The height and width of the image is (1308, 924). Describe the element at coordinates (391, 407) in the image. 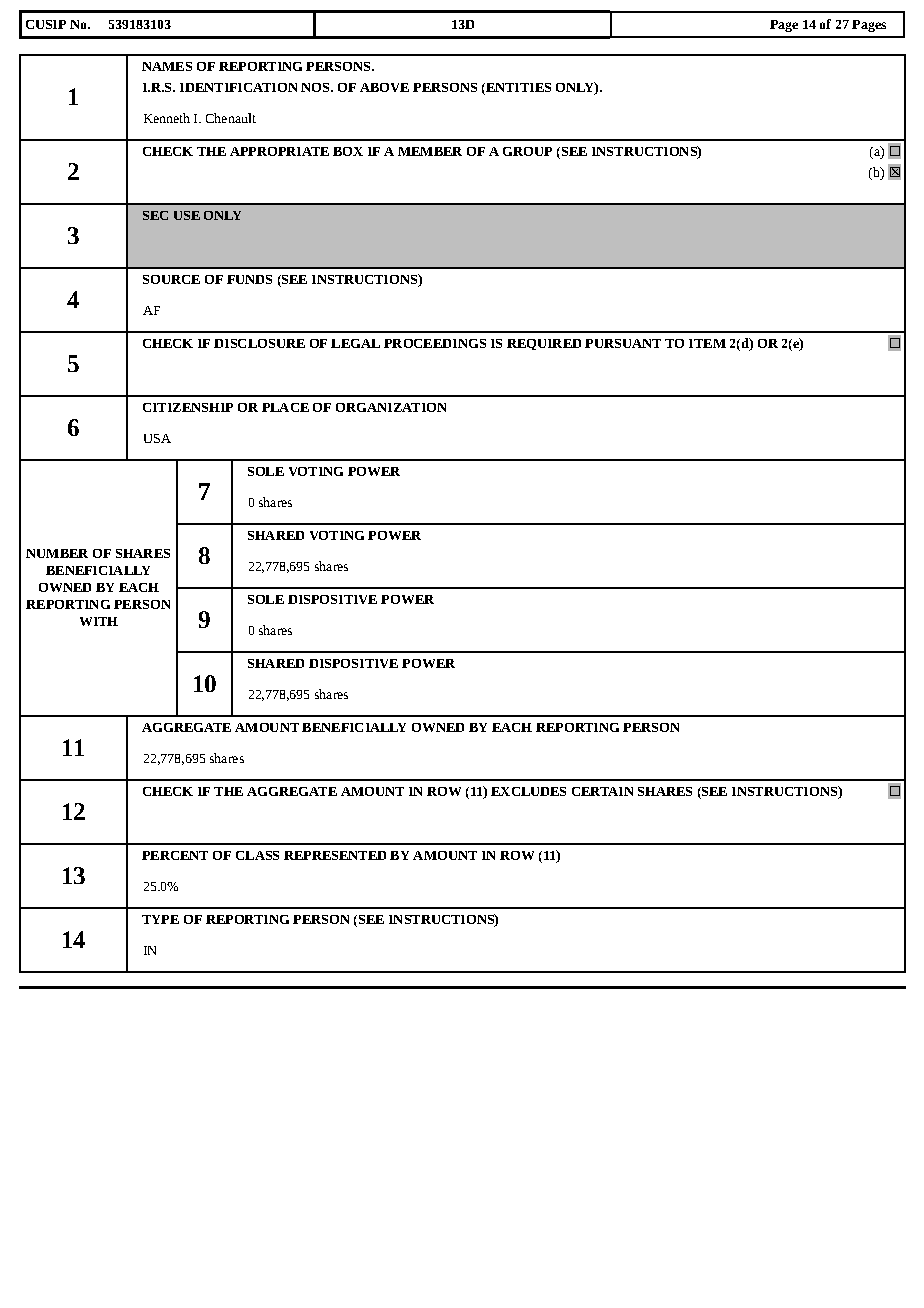

I see `ORGANIZATION` at that location.
